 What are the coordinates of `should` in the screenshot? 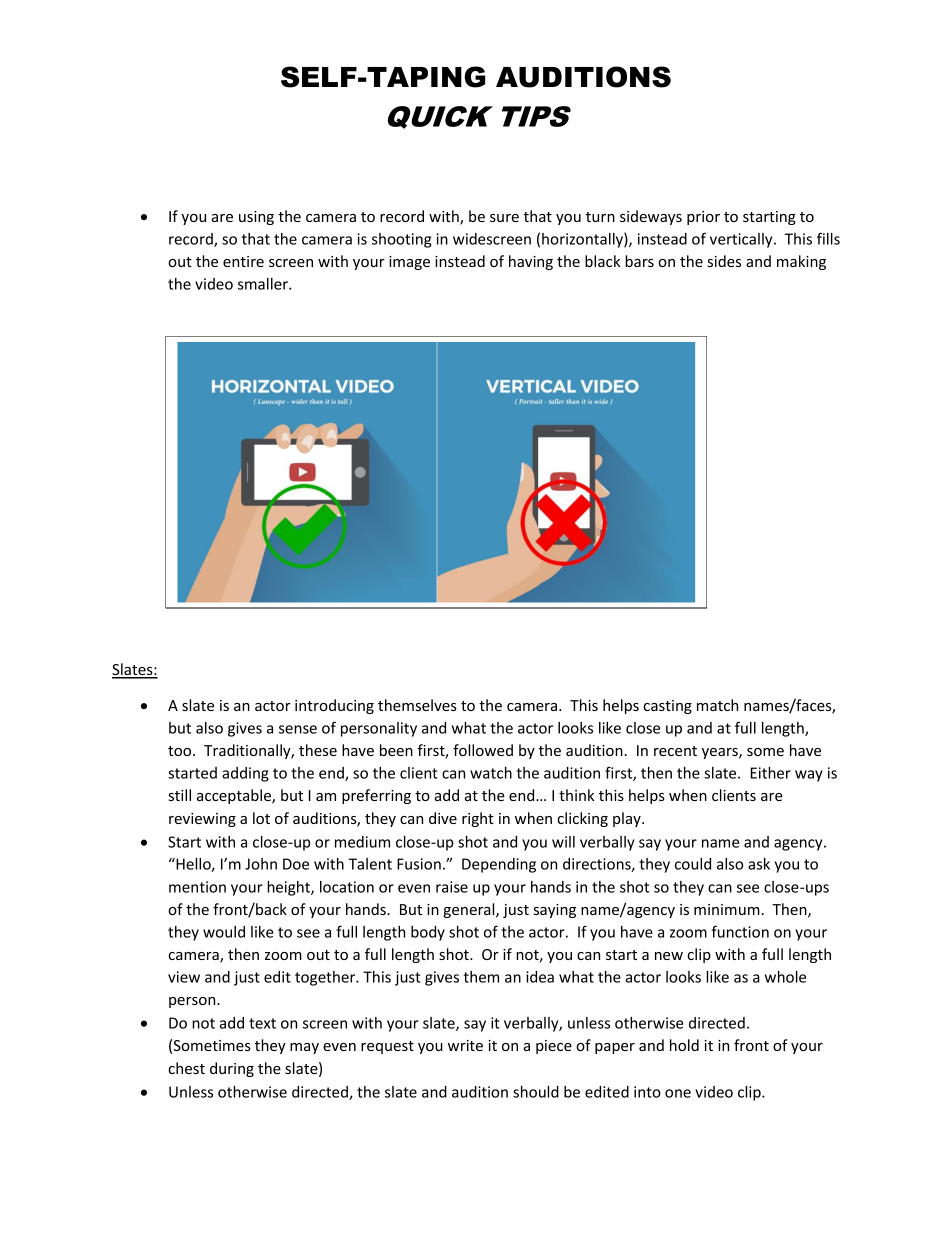 It's located at (536, 1092).
